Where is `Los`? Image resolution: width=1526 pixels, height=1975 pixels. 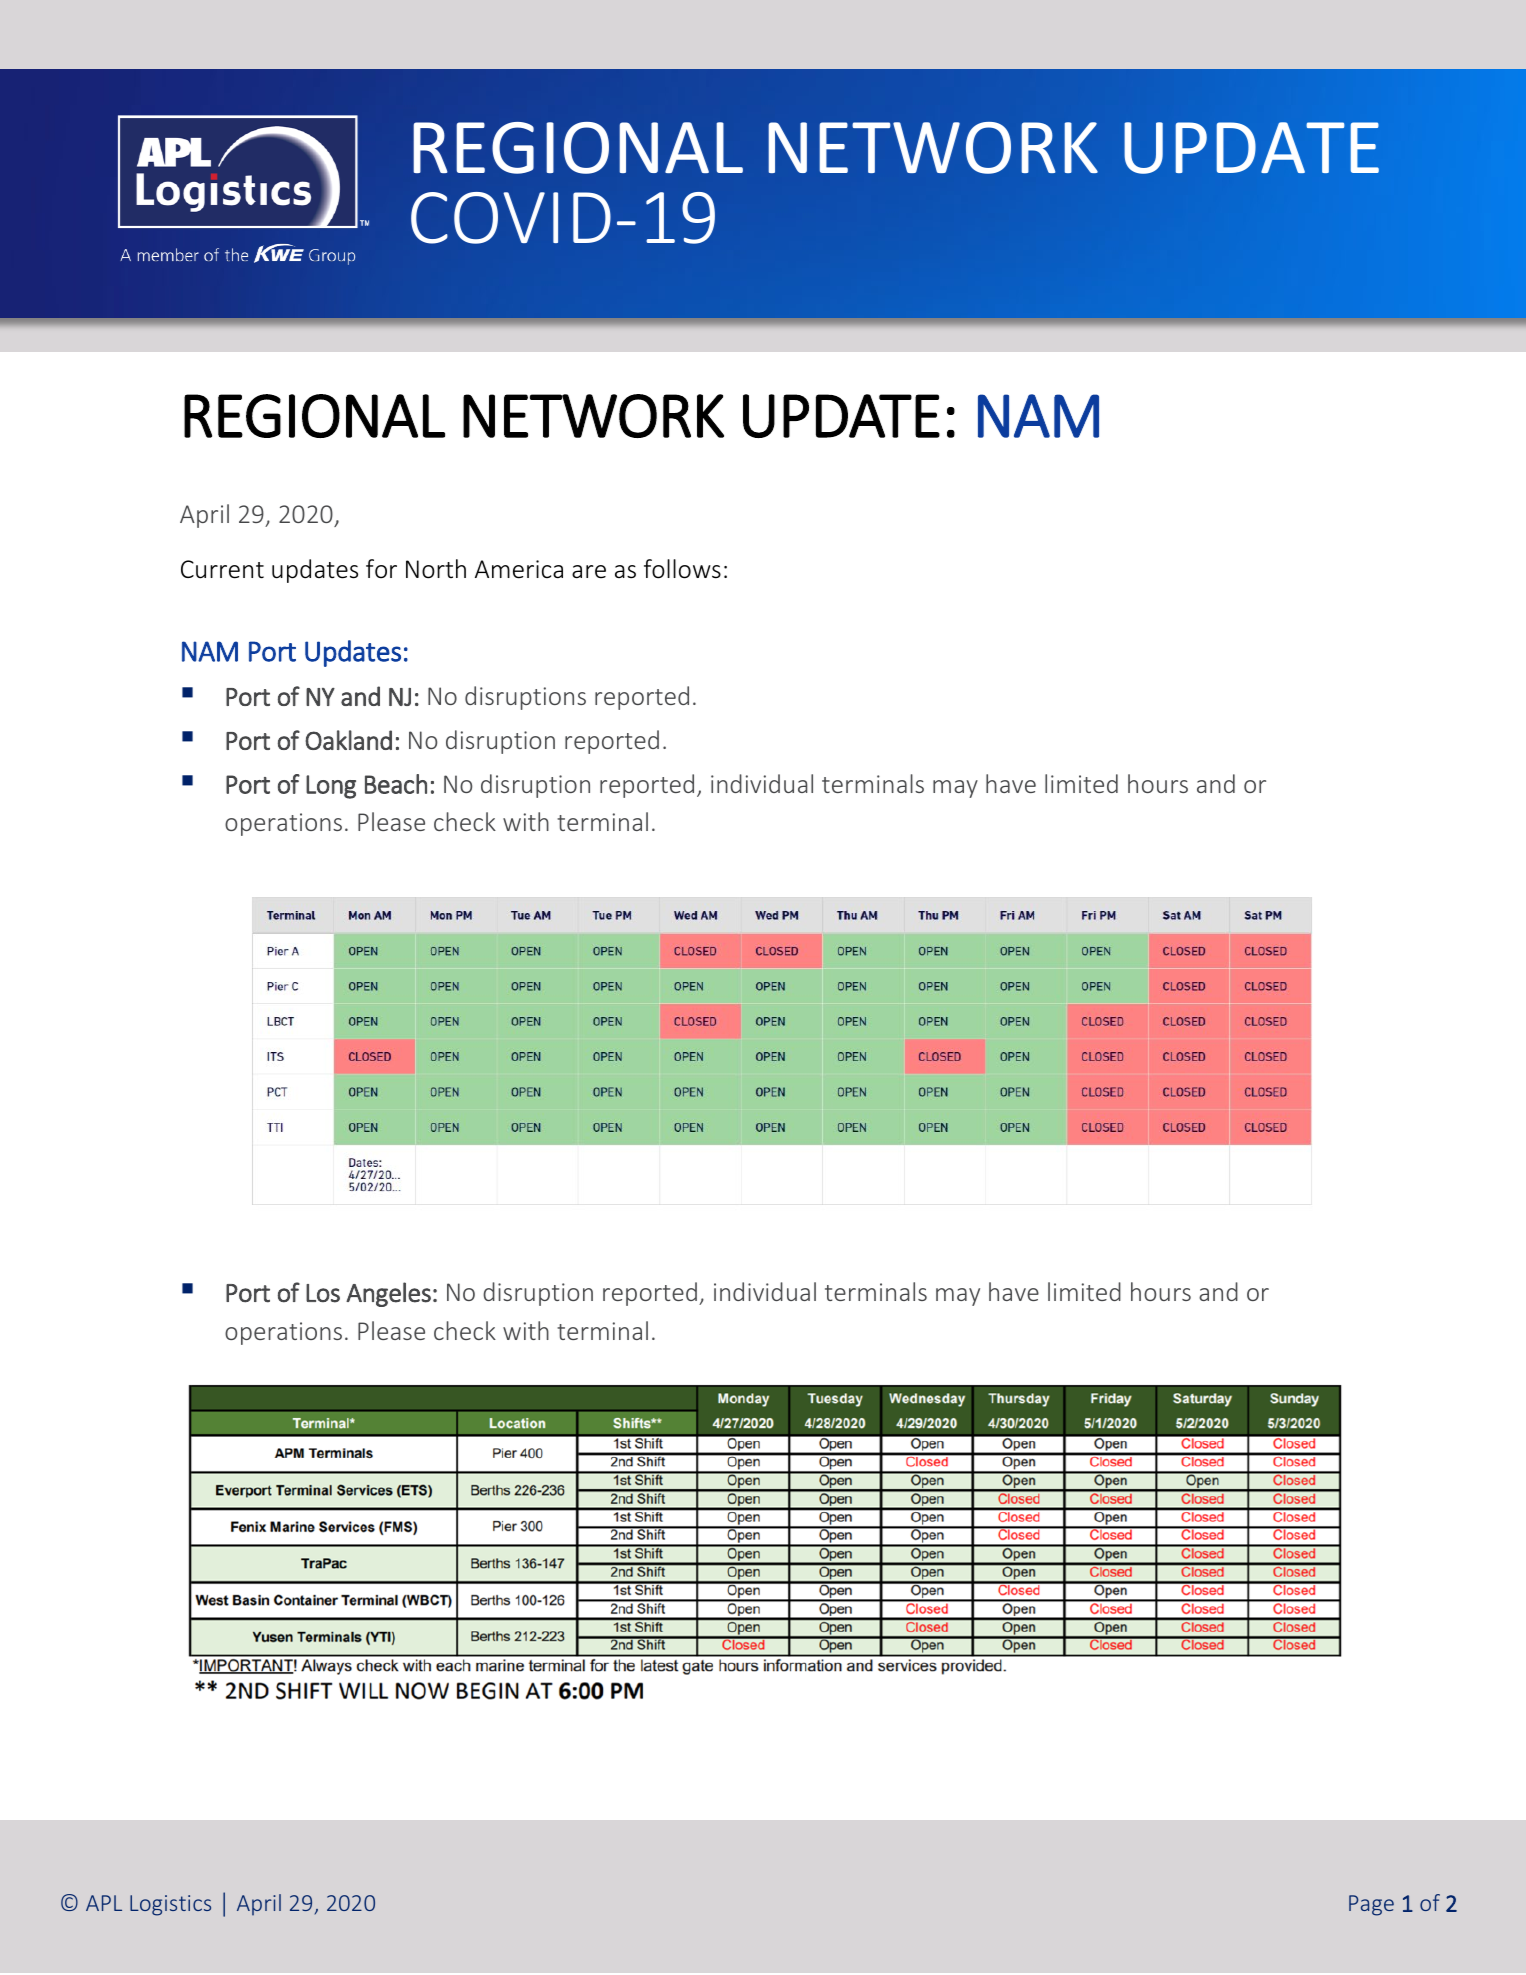 Los is located at coordinates (323, 1293).
